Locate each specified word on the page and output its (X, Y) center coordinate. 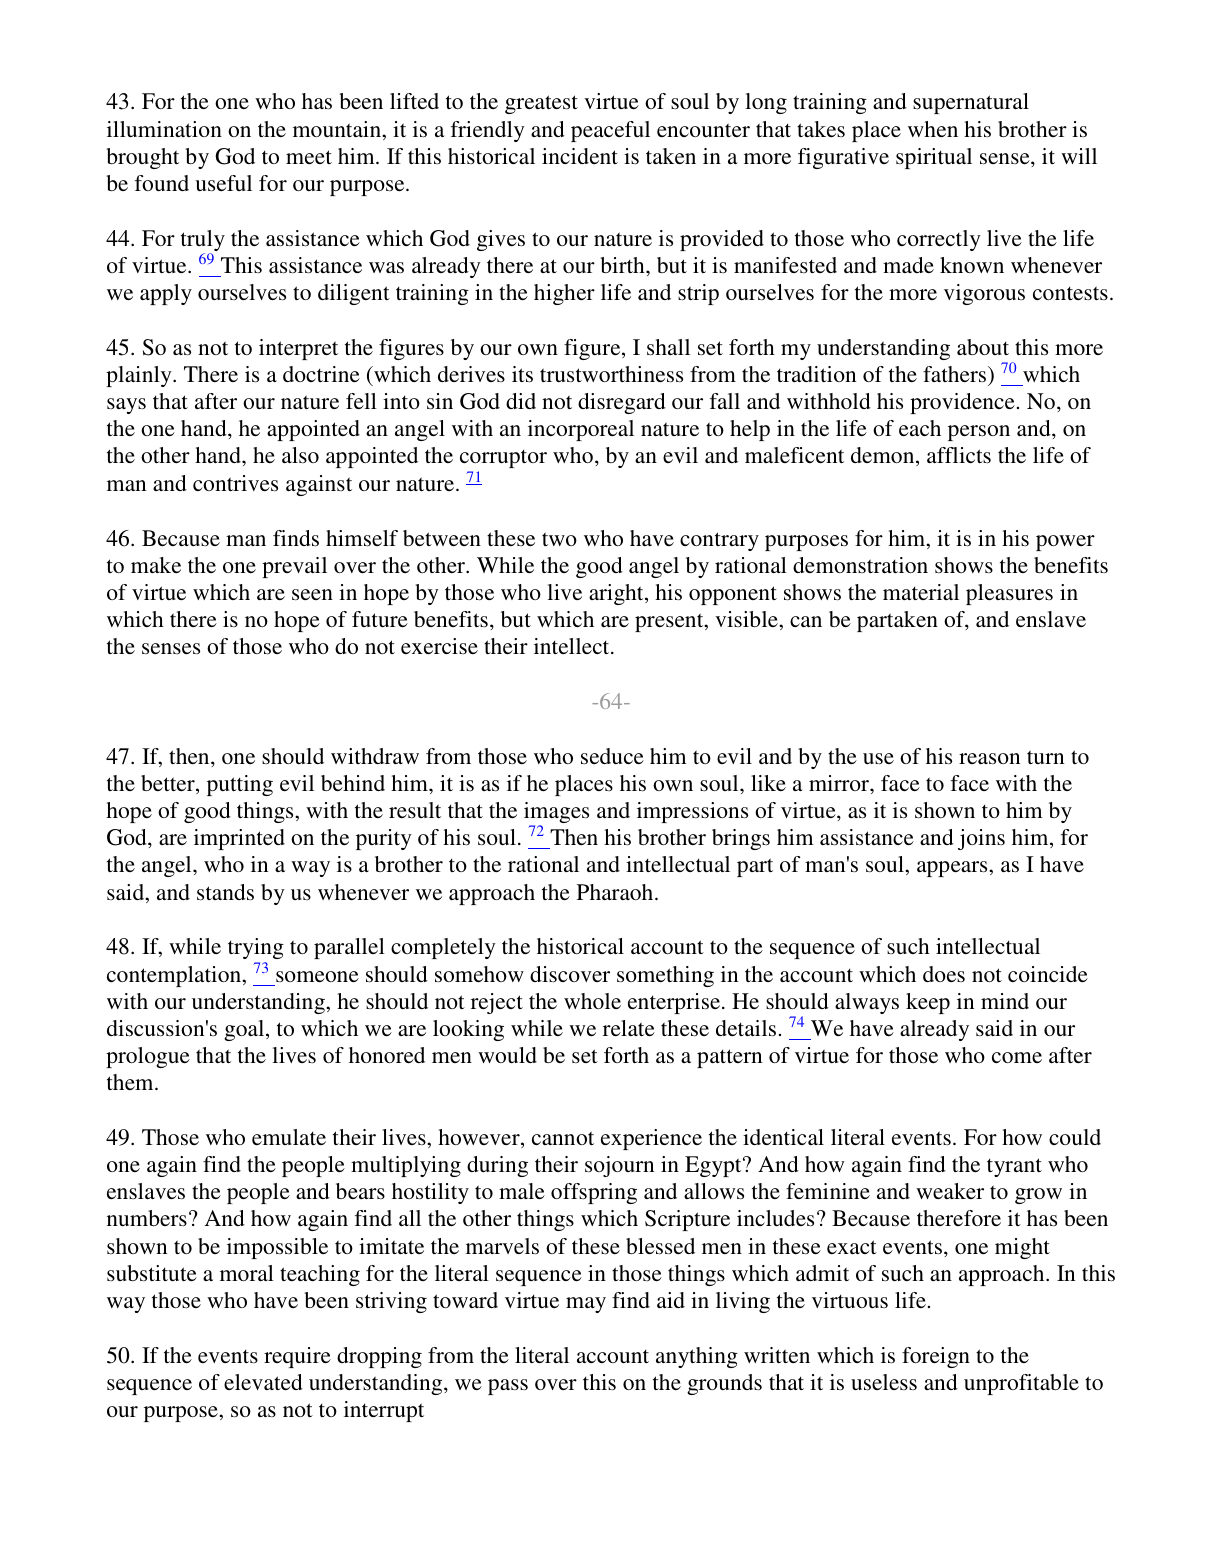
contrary (719, 541)
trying (256, 950)
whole (592, 1001)
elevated (263, 1382)
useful (223, 183)
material (921, 592)
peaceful (610, 131)
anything (697, 1357)
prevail (294, 567)
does (944, 974)
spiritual (934, 158)
